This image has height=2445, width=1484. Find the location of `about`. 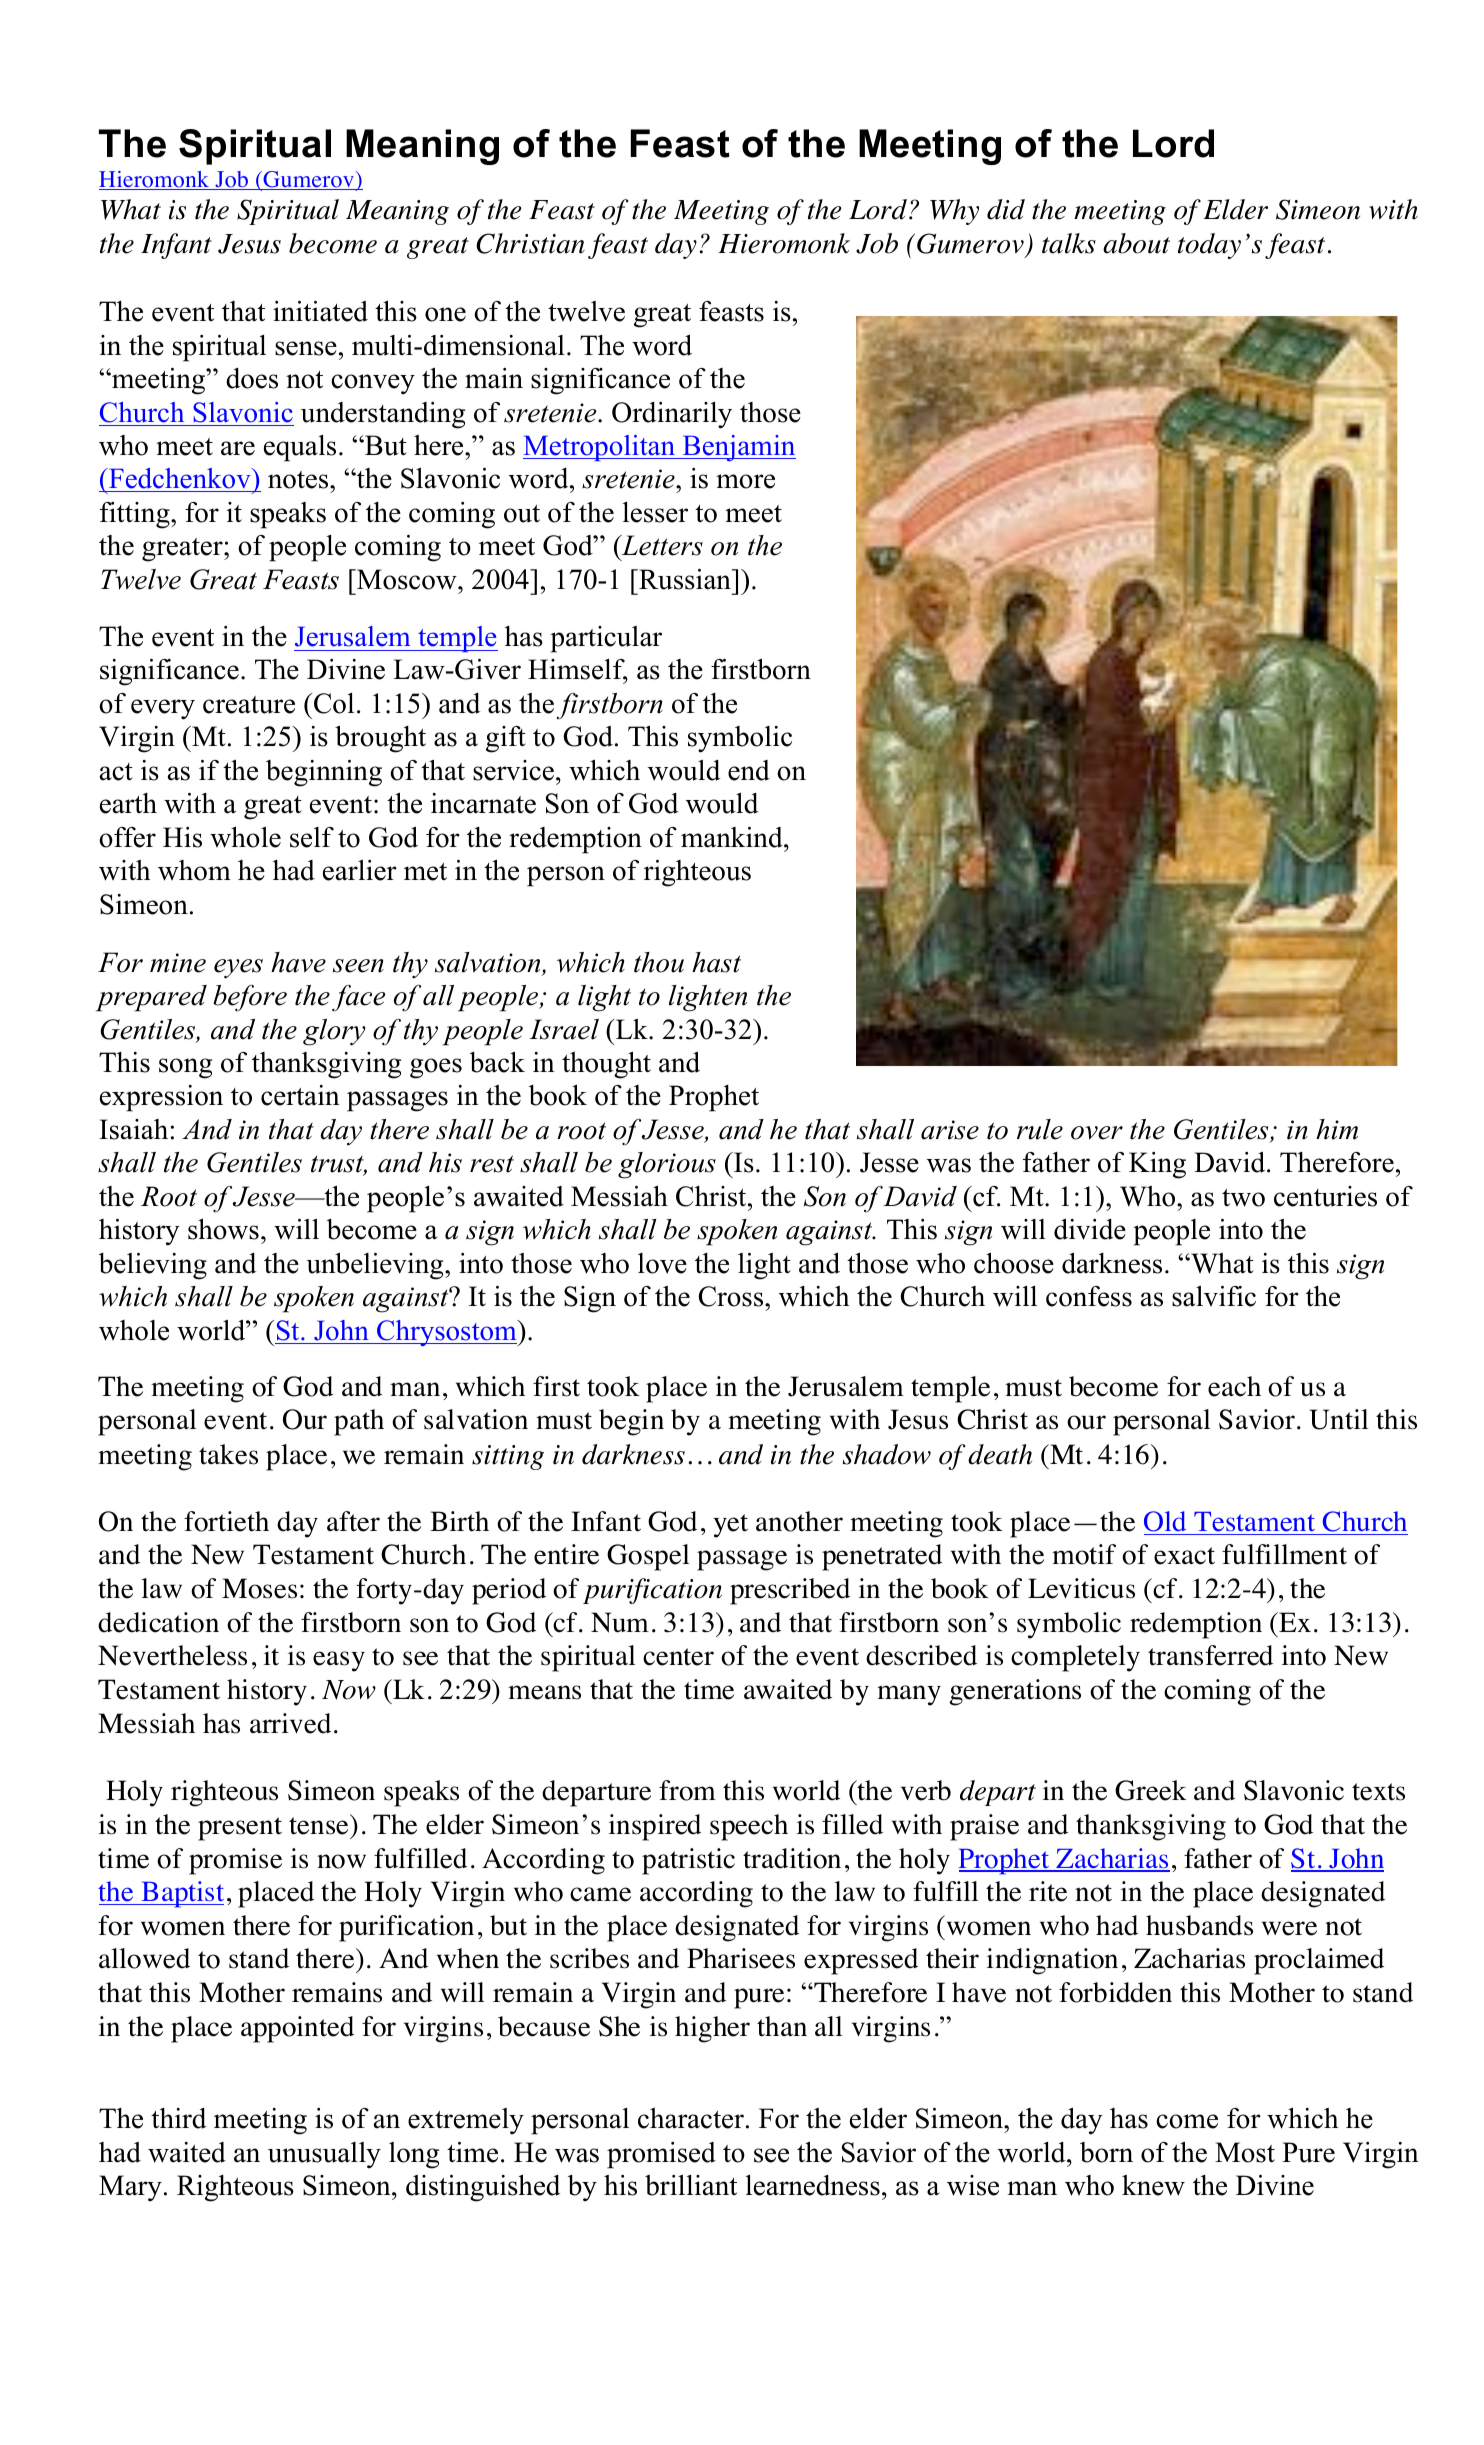

about is located at coordinates (1136, 243).
